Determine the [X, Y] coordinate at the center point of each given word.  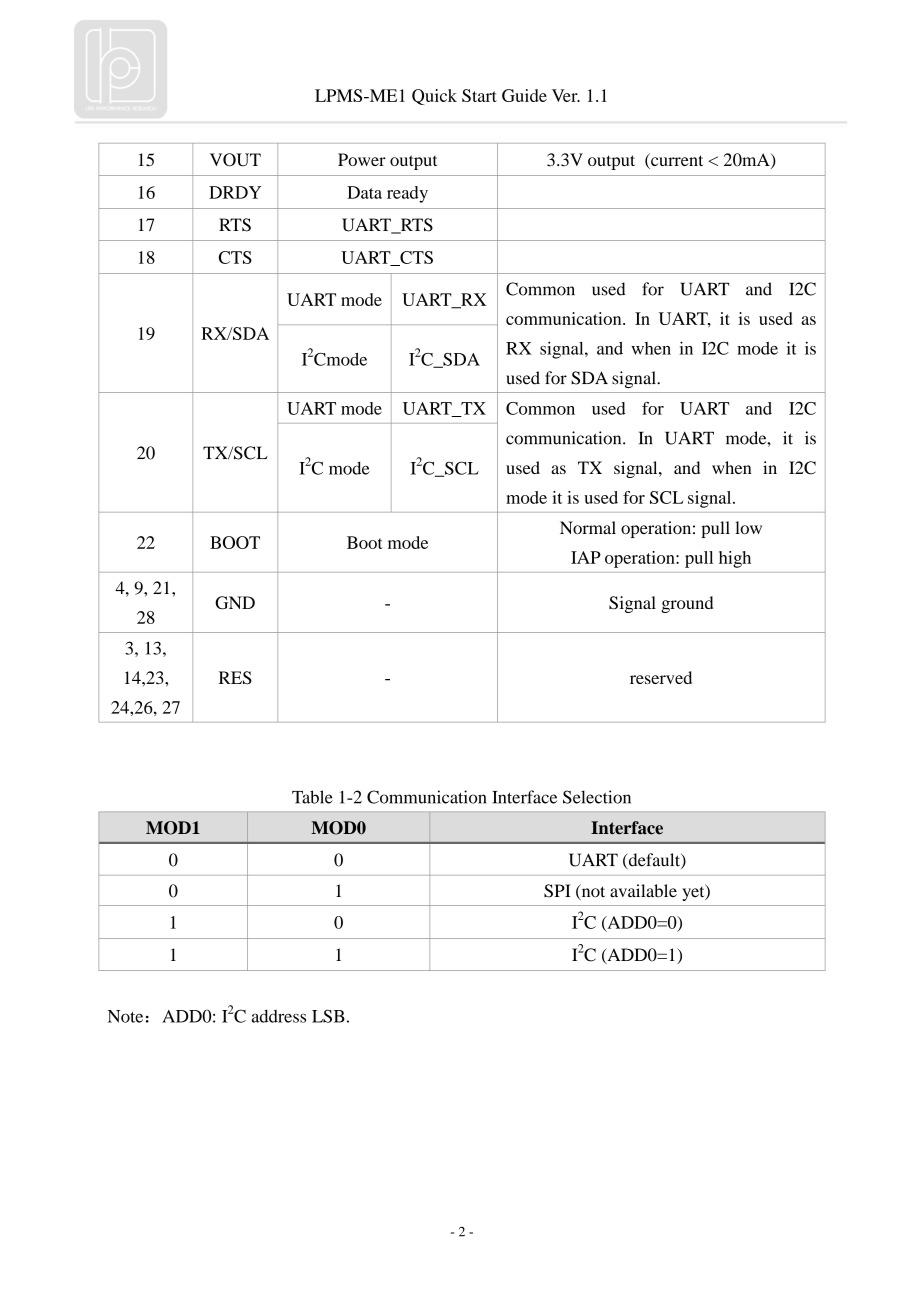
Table [312, 797]
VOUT [235, 160]
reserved [661, 677]
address [278, 1016]
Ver [566, 95]
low [748, 527]
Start [479, 95]
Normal [588, 527]
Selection [597, 797]
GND [235, 603]
